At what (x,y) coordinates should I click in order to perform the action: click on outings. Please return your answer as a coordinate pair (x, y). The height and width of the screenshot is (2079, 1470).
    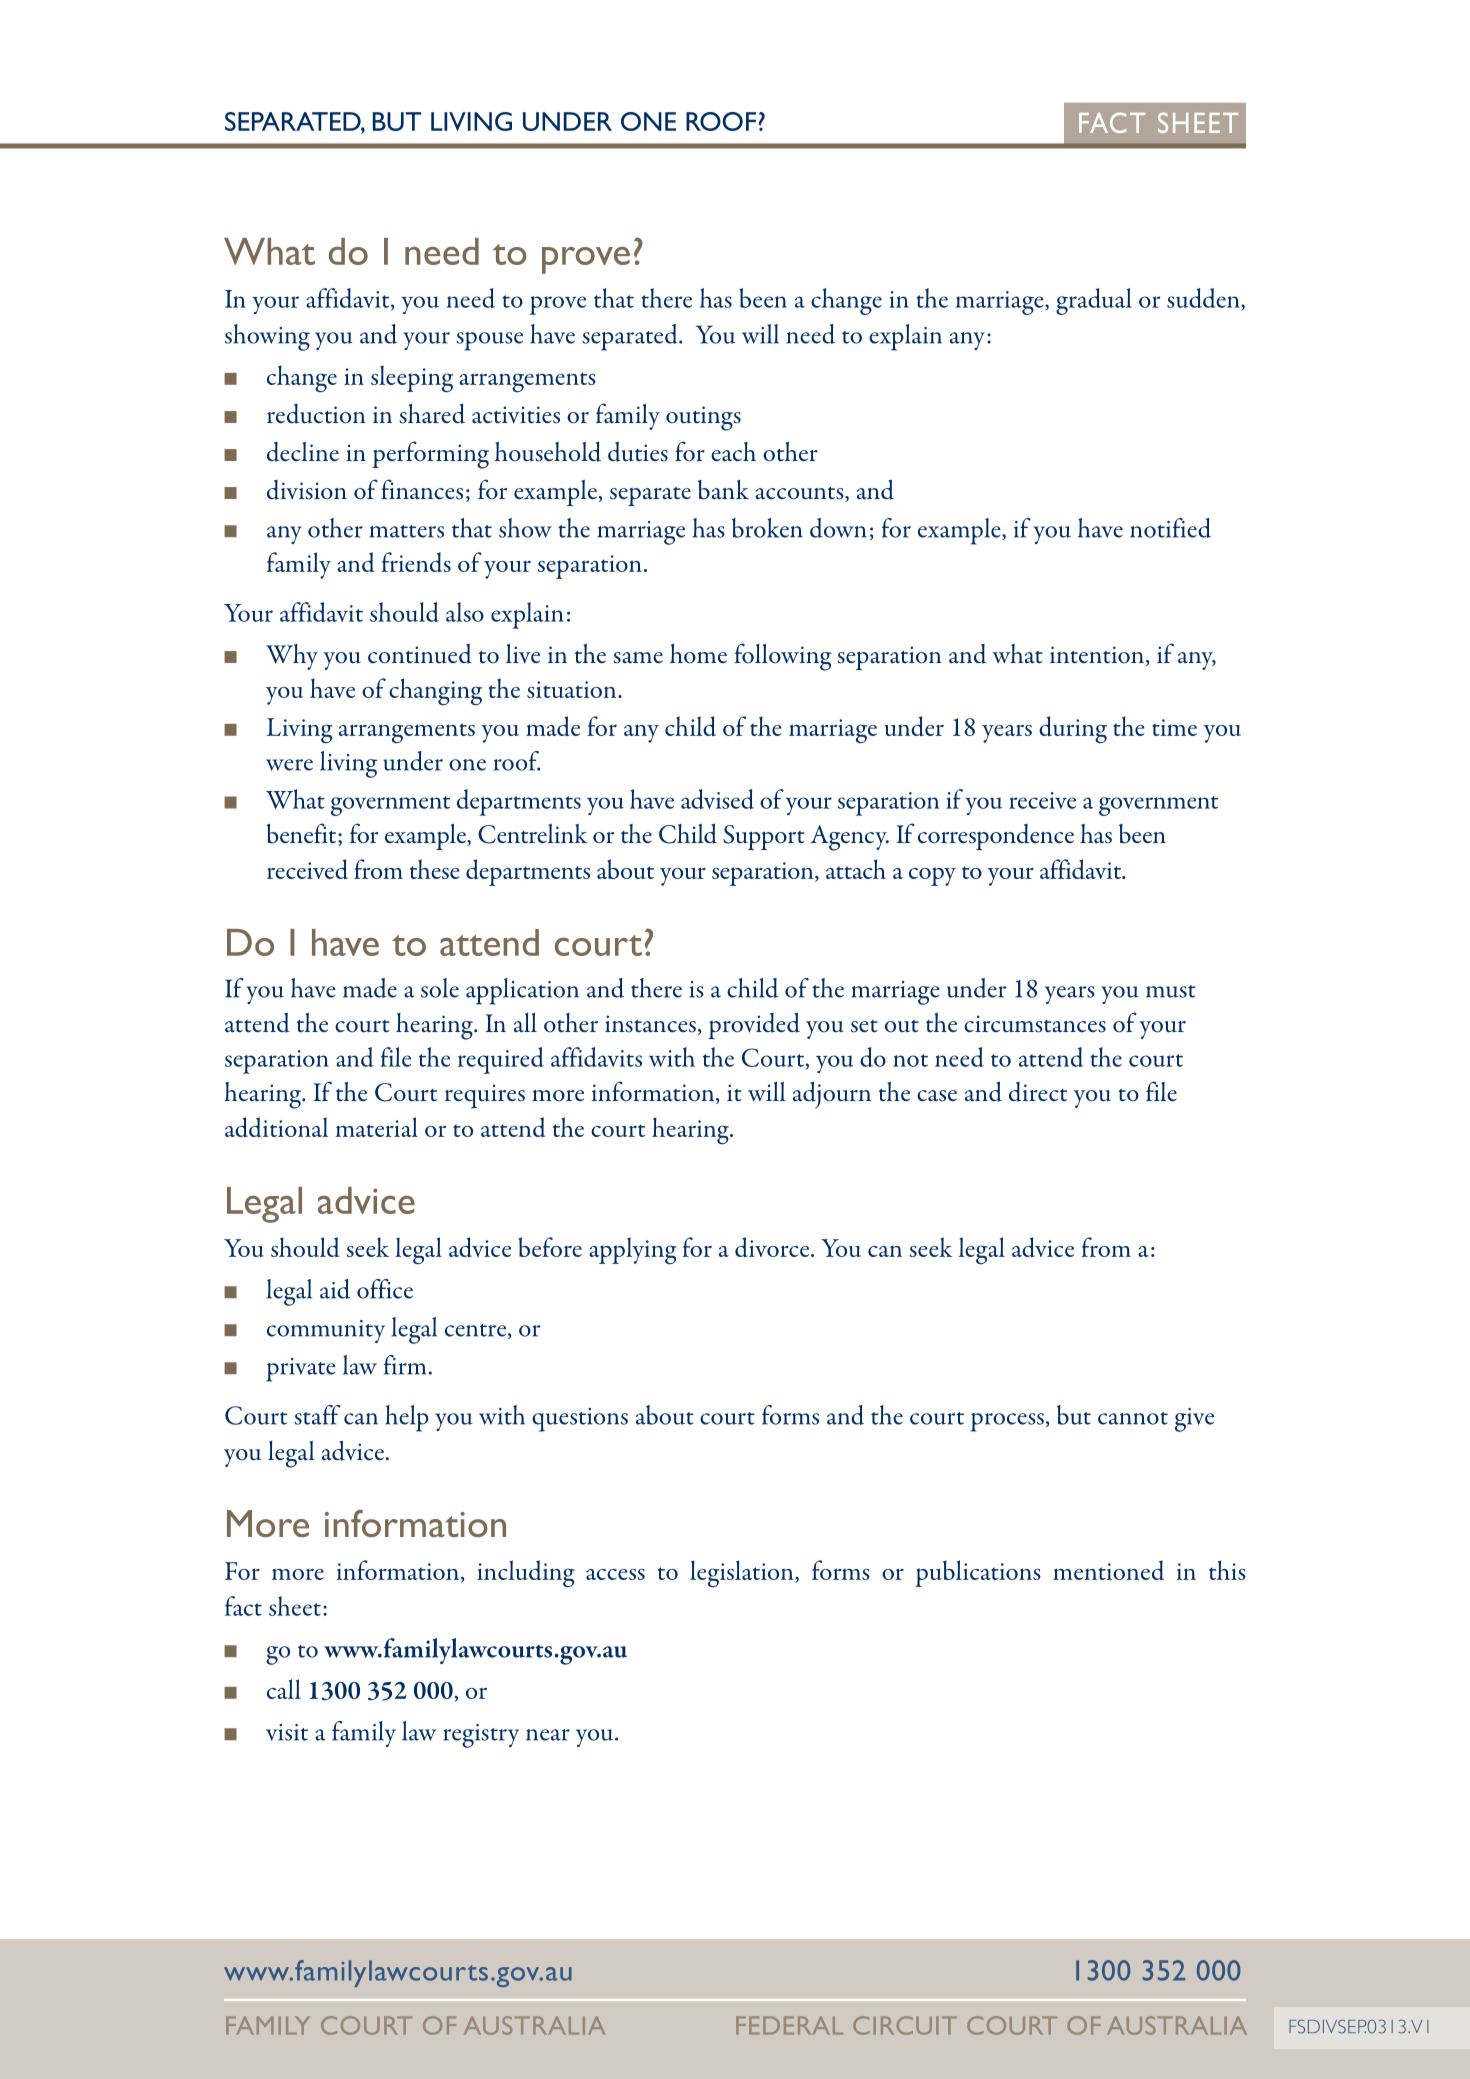
    Looking at the image, I should click on (703, 418).
